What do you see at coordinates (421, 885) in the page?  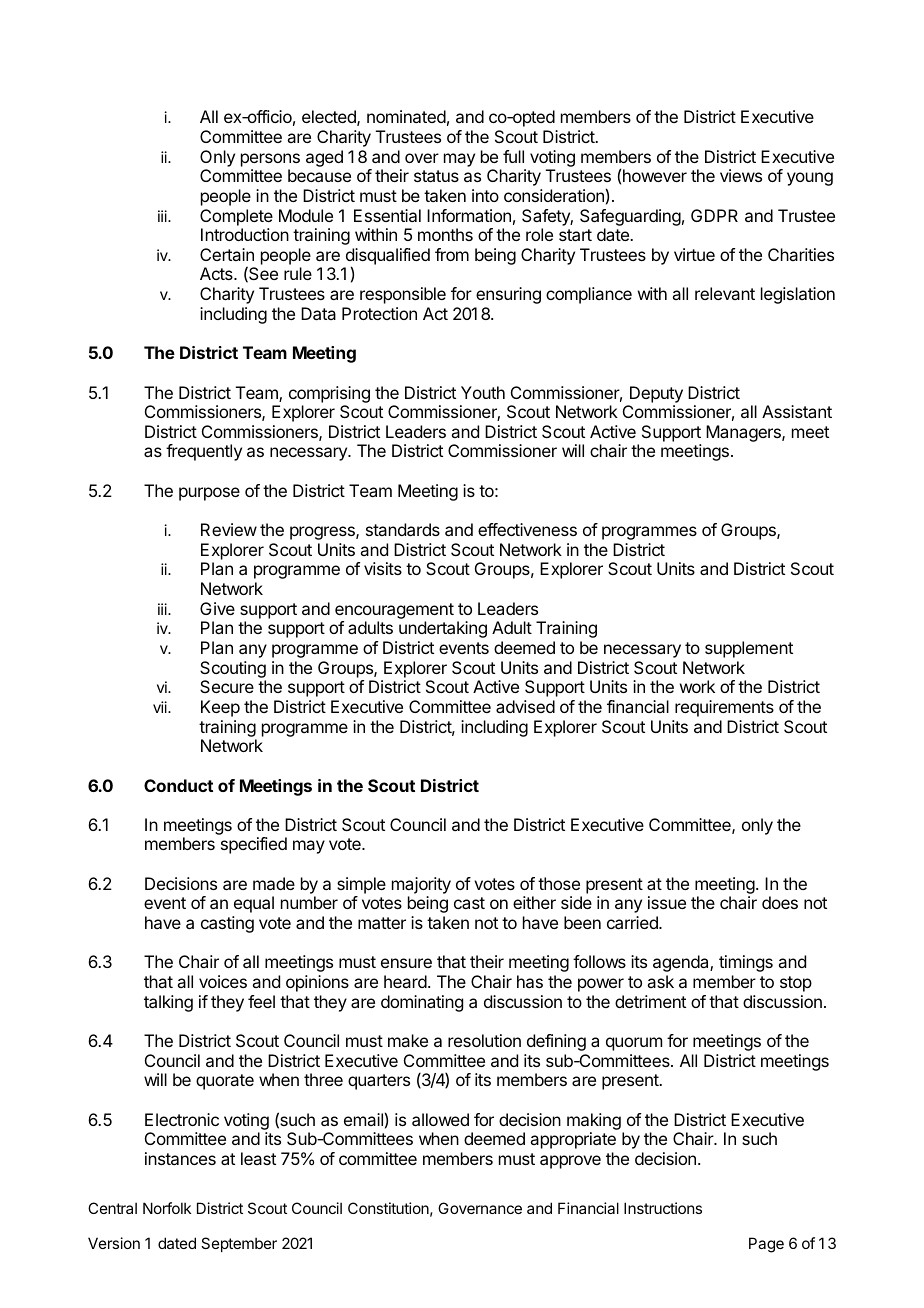 I see `majority` at bounding box center [421, 885].
